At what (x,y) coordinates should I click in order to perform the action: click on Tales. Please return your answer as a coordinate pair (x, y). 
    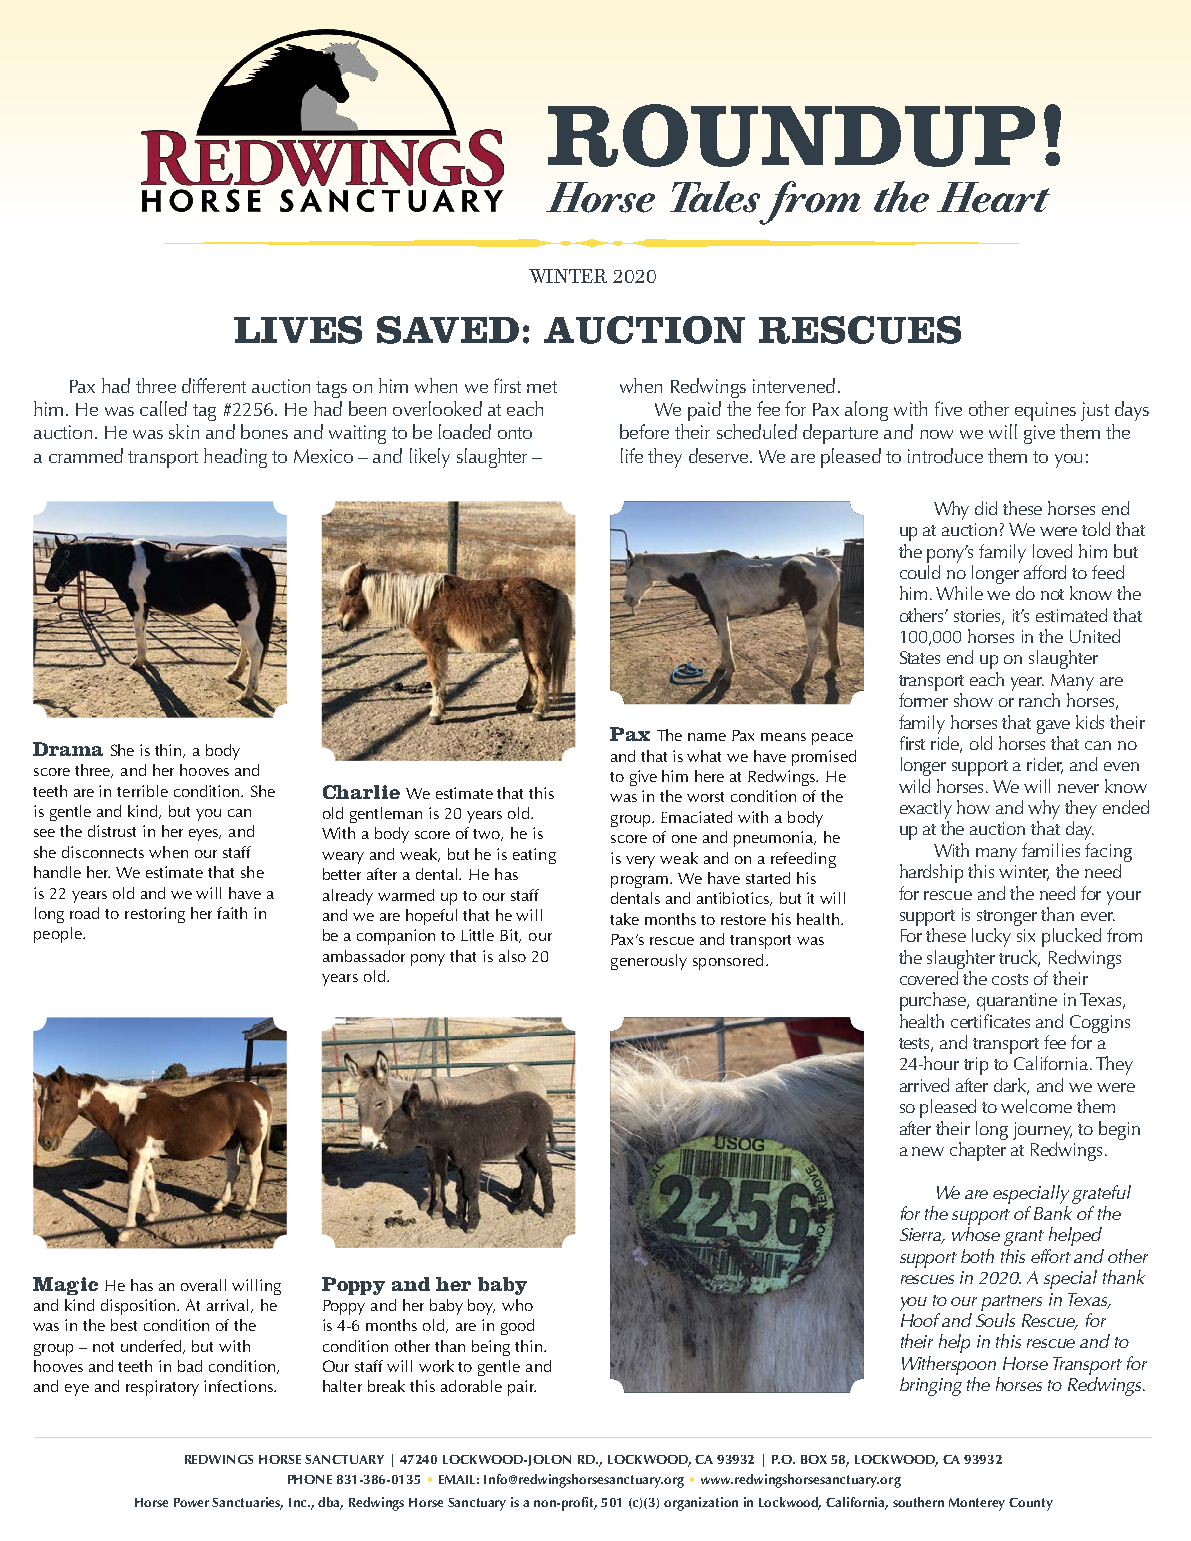
    Looking at the image, I should click on (715, 197).
